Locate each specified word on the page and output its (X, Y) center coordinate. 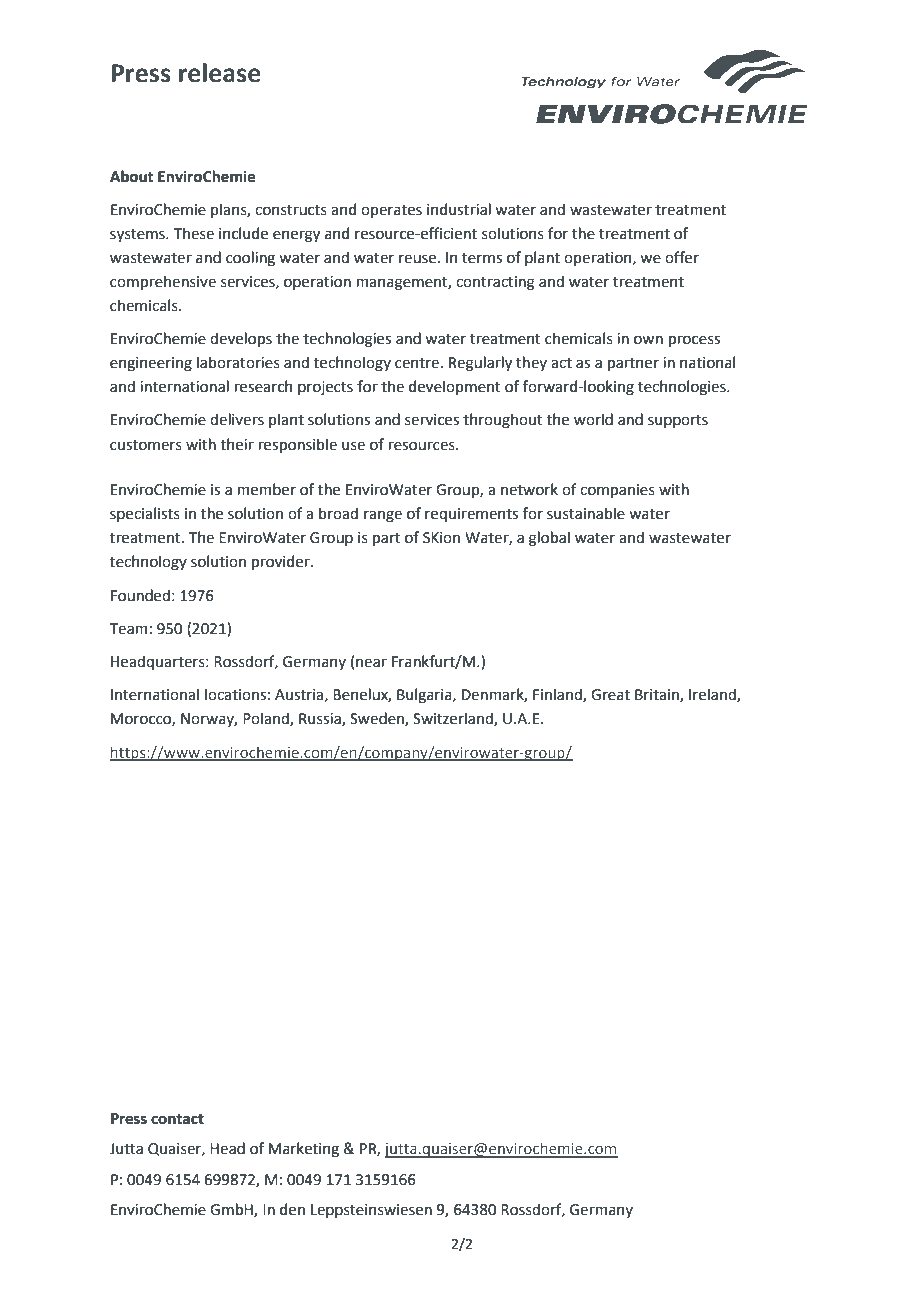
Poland (267, 719)
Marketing (304, 1150)
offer (682, 257)
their (237, 444)
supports (678, 421)
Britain (658, 696)
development (455, 387)
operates (391, 211)
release (220, 73)
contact (177, 1119)
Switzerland (454, 719)
